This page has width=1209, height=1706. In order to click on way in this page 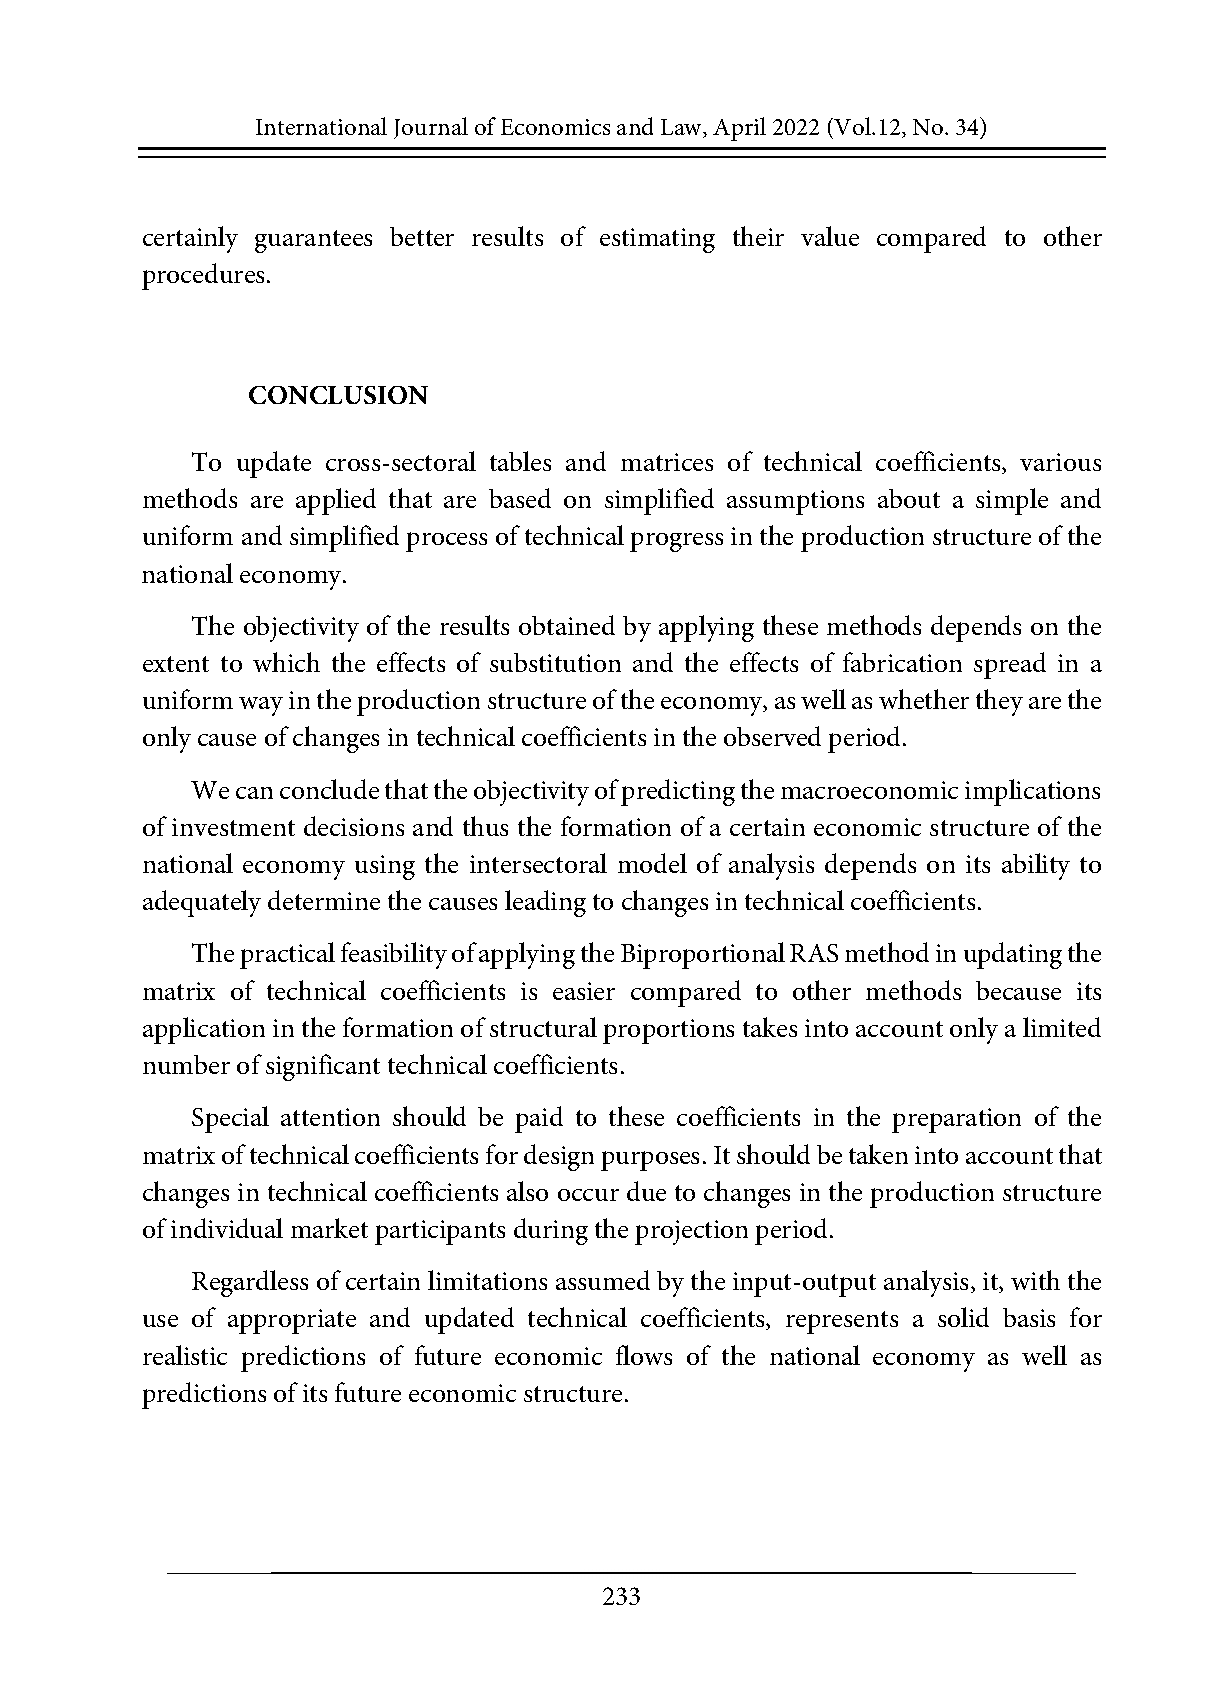, I will do `click(261, 706)`.
